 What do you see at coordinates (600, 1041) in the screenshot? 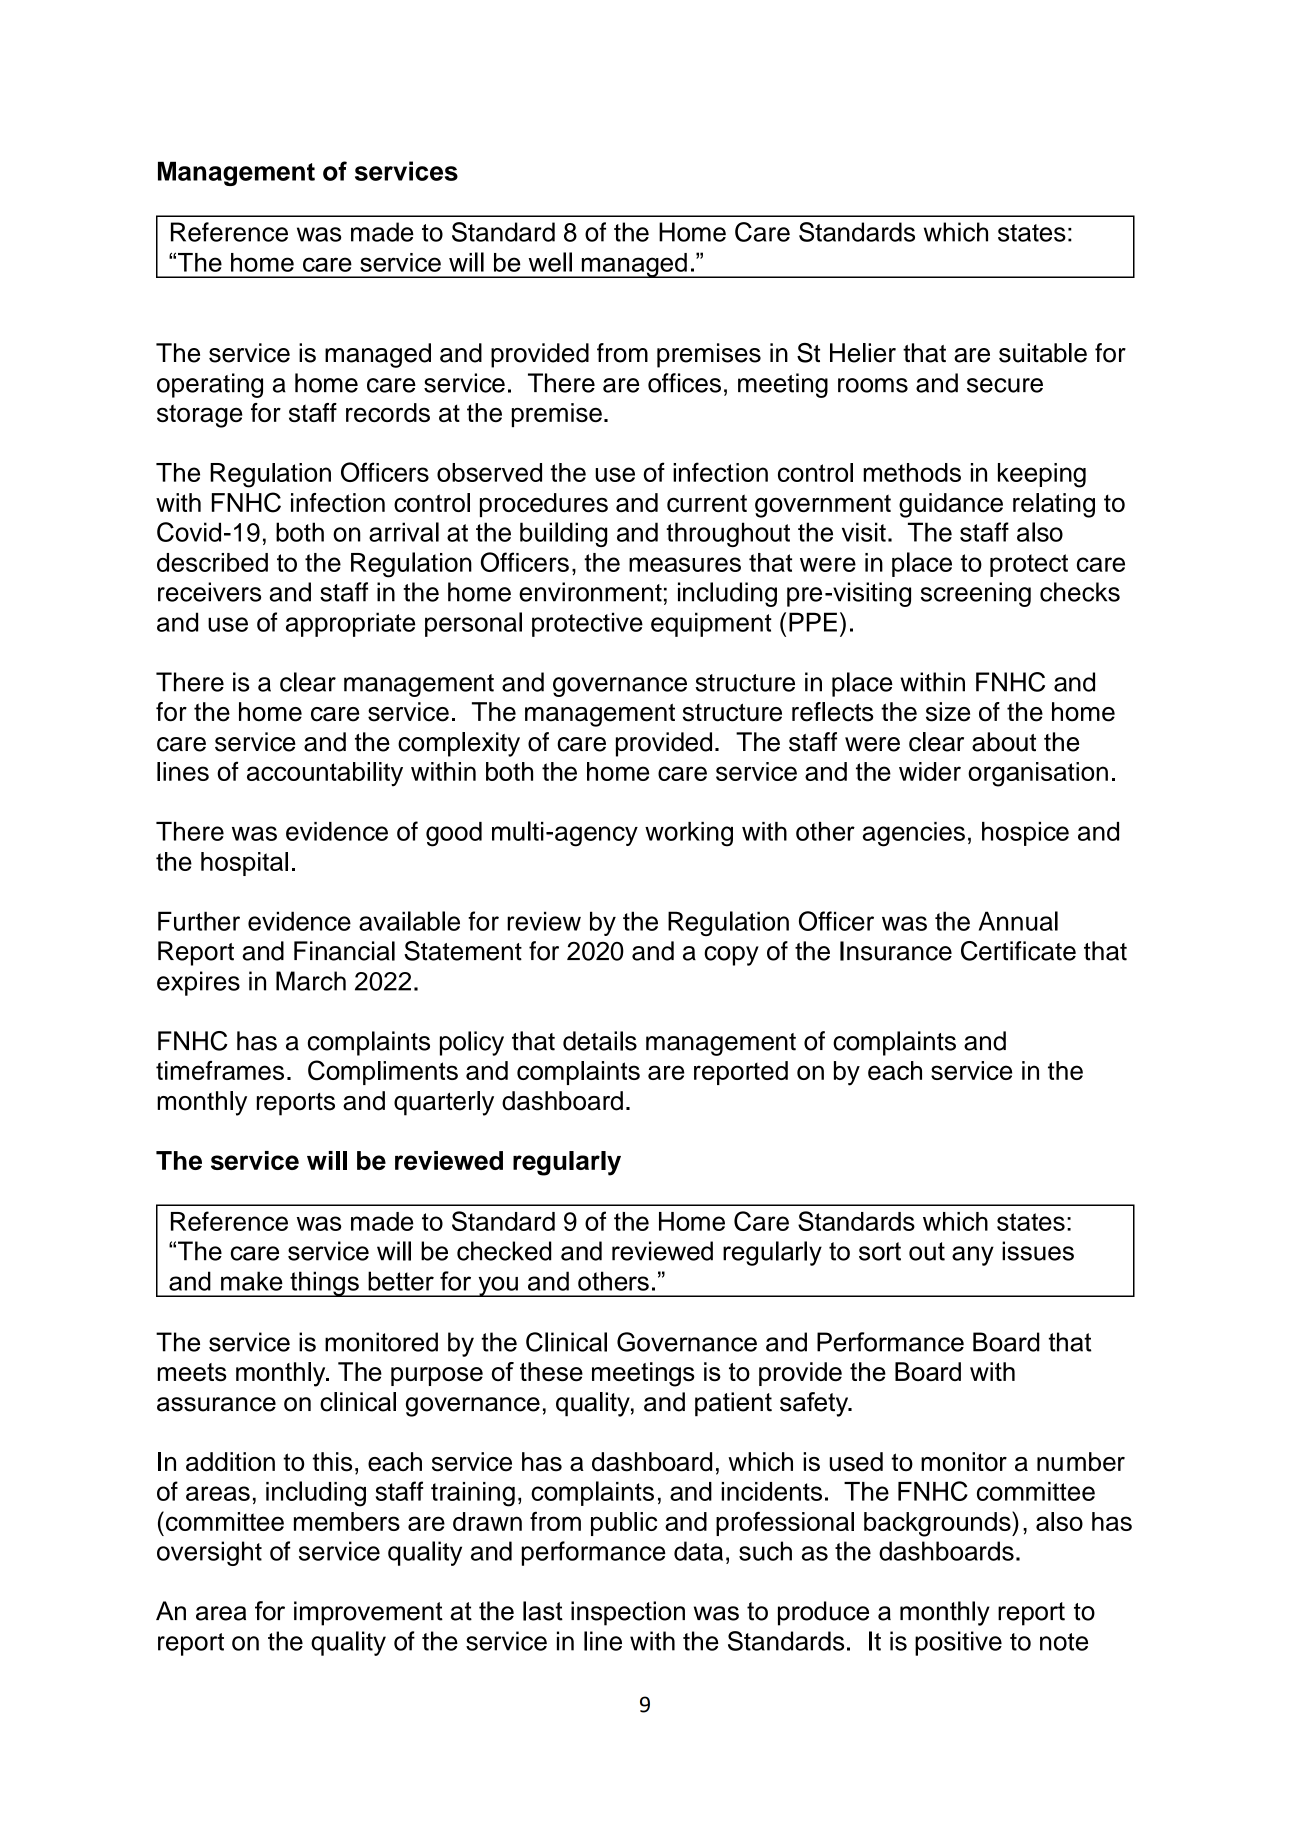
I see `details` at bounding box center [600, 1041].
